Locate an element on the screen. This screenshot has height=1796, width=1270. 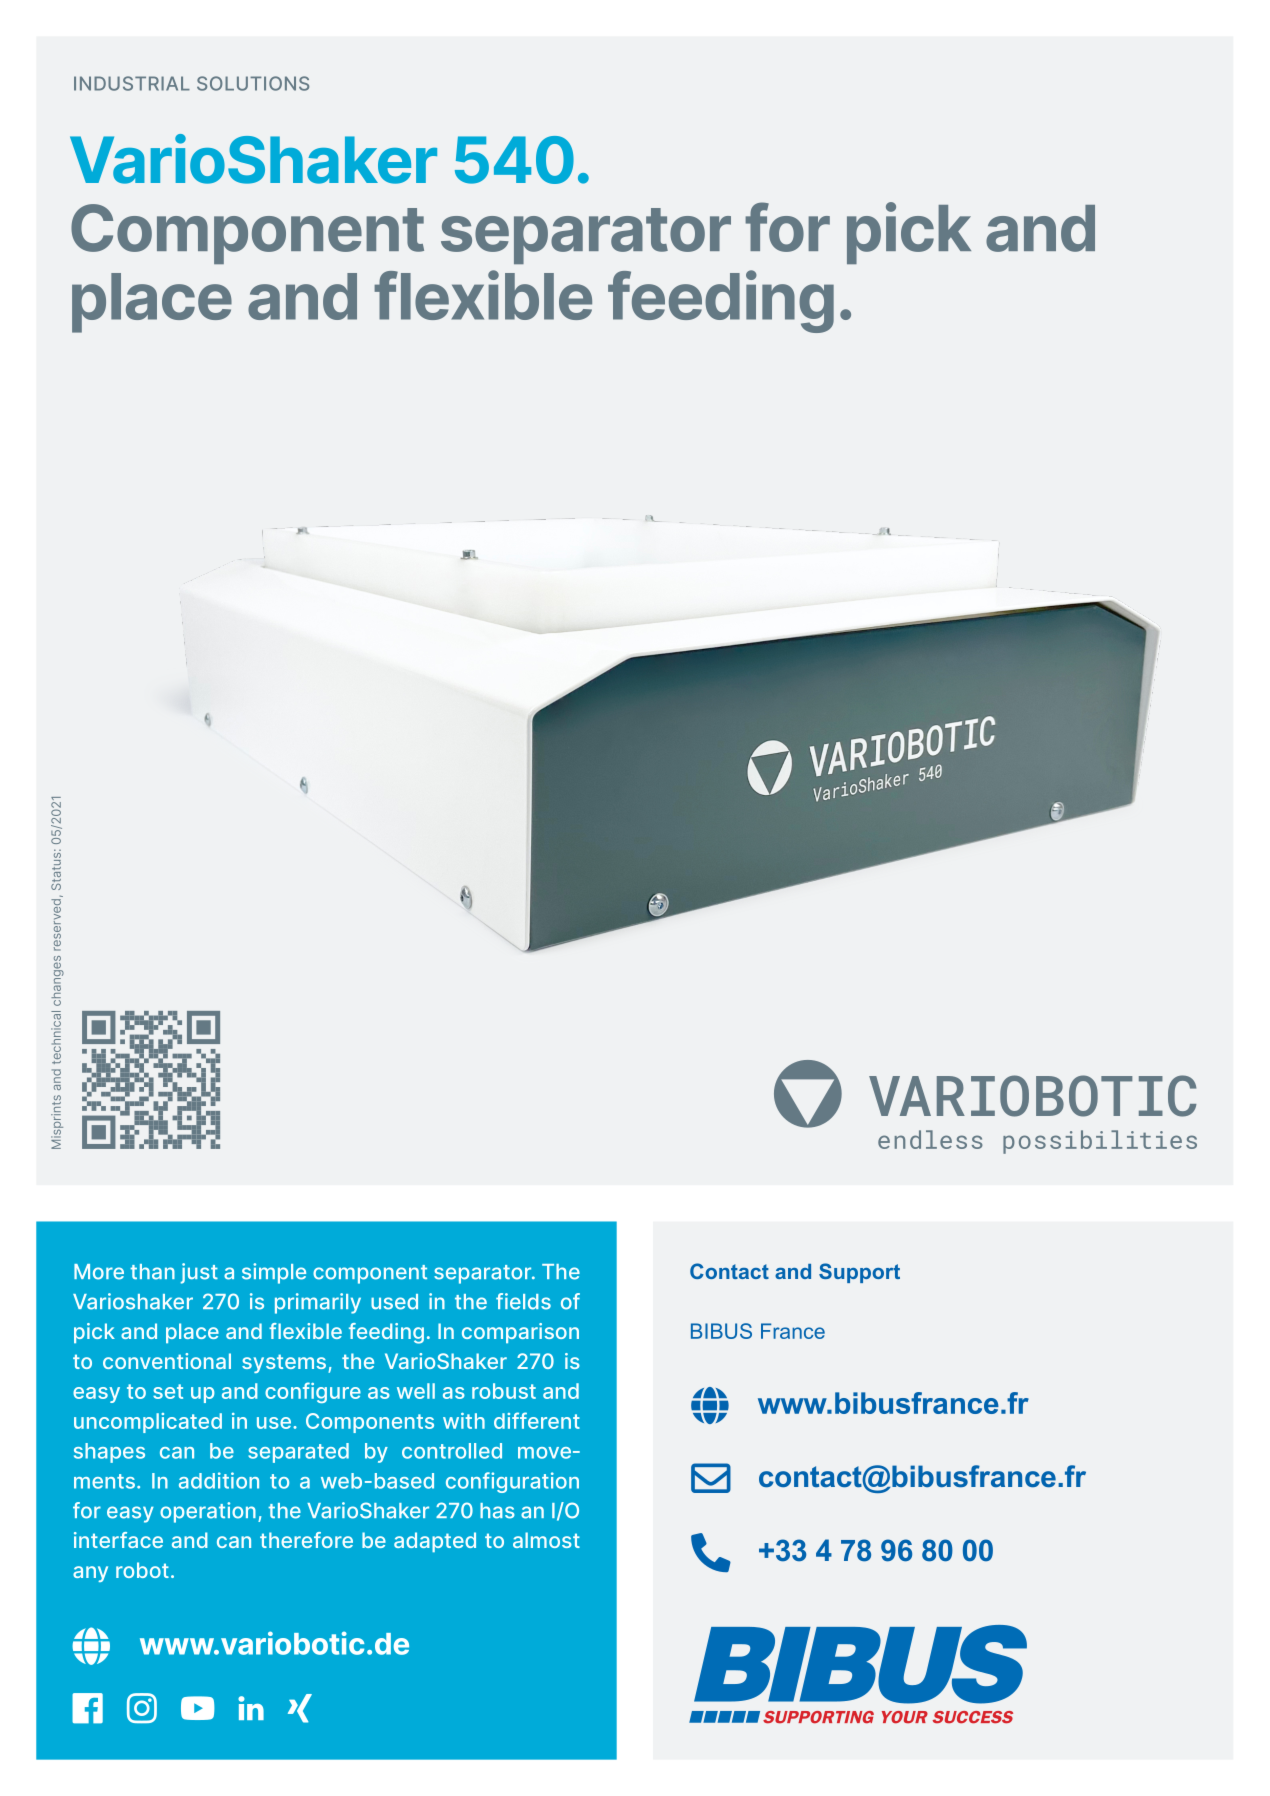
Support is located at coordinates (859, 1273).
